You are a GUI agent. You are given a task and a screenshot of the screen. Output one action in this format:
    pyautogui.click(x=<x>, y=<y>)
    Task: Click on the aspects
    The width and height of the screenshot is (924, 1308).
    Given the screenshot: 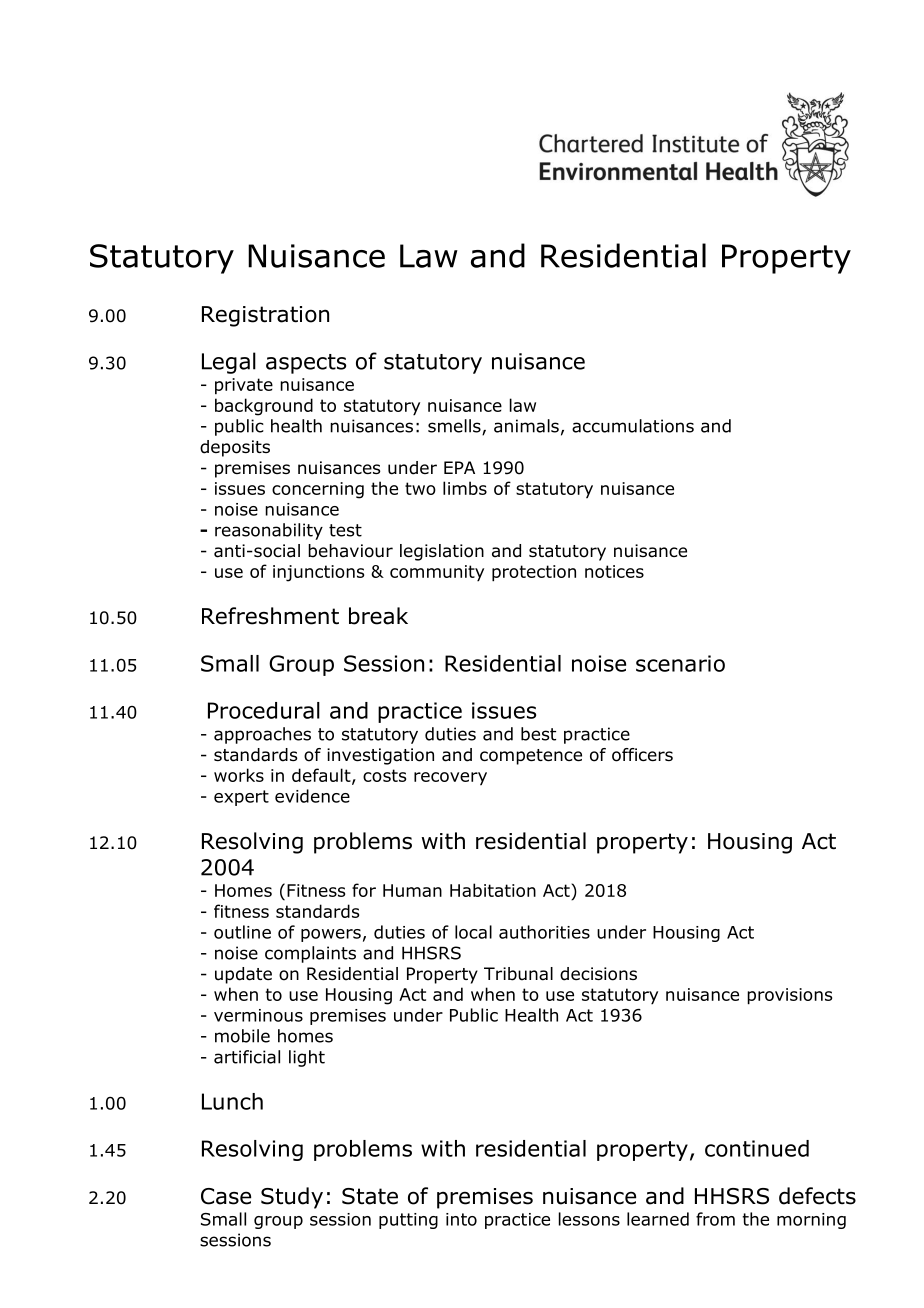 What is the action you would take?
    pyautogui.click(x=306, y=364)
